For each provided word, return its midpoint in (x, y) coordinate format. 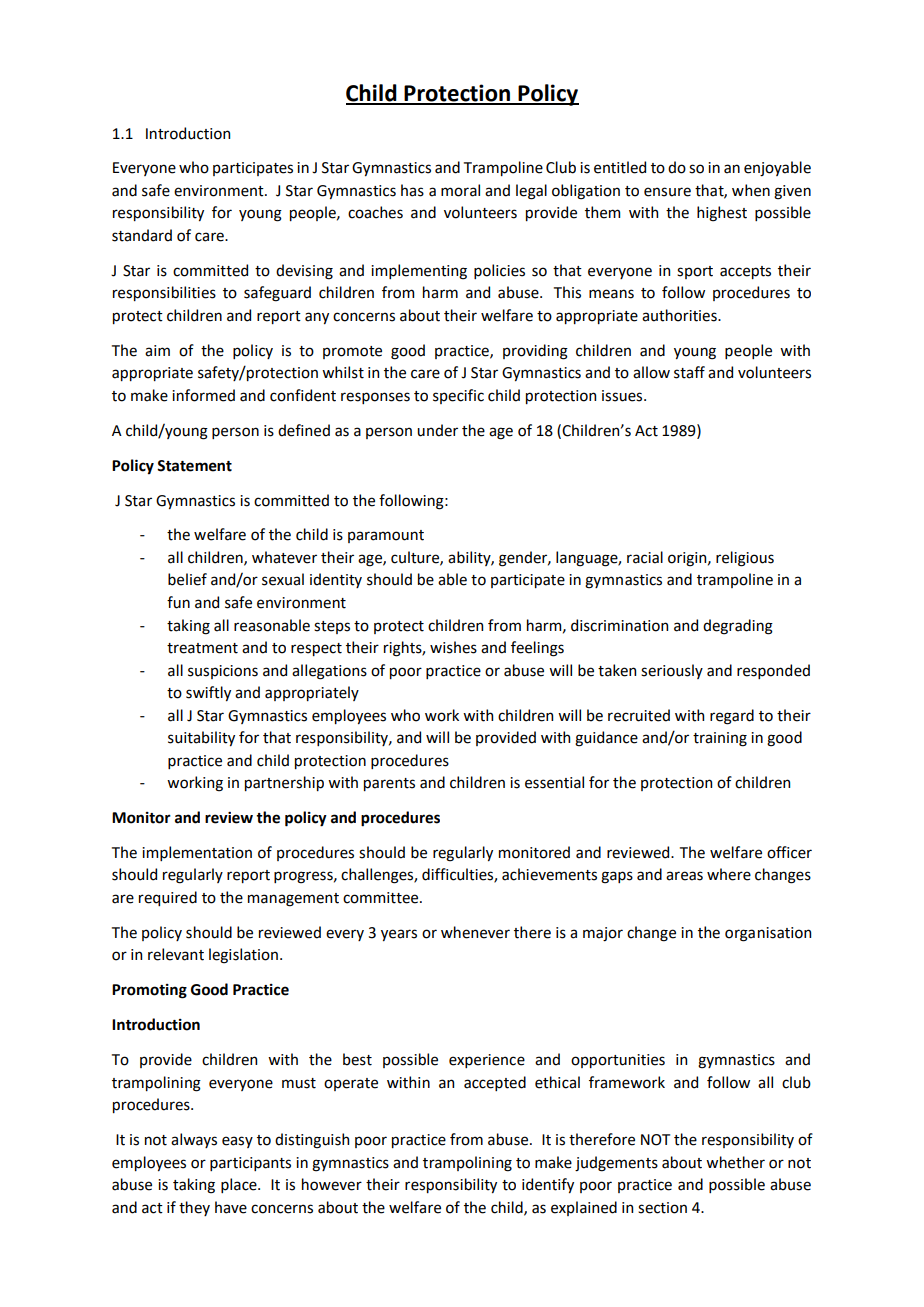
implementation (197, 853)
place (240, 1185)
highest (722, 214)
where (729, 874)
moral (460, 190)
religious (745, 559)
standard (142, 235)
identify (548, 1185)
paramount (386, 536)
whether (735, 1162)
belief (187, 579)
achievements (549, 874)
